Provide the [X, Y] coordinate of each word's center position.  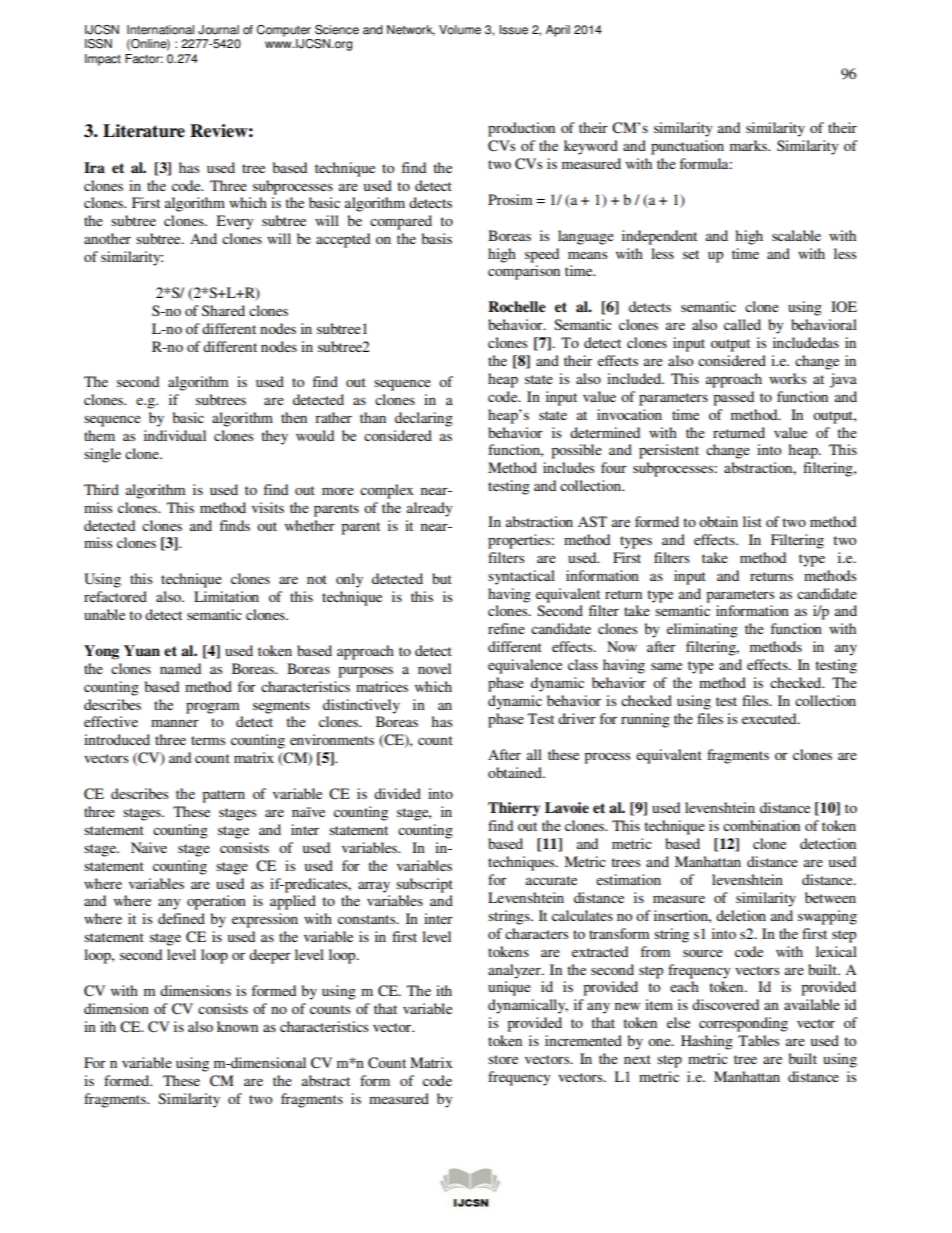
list [752, 521]
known [237, 1026]
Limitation [226, 596]
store [503, 1059]
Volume [460, 30]
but [442, 578]
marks [750, 145]
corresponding [743, 1024]
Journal [218, 30]
